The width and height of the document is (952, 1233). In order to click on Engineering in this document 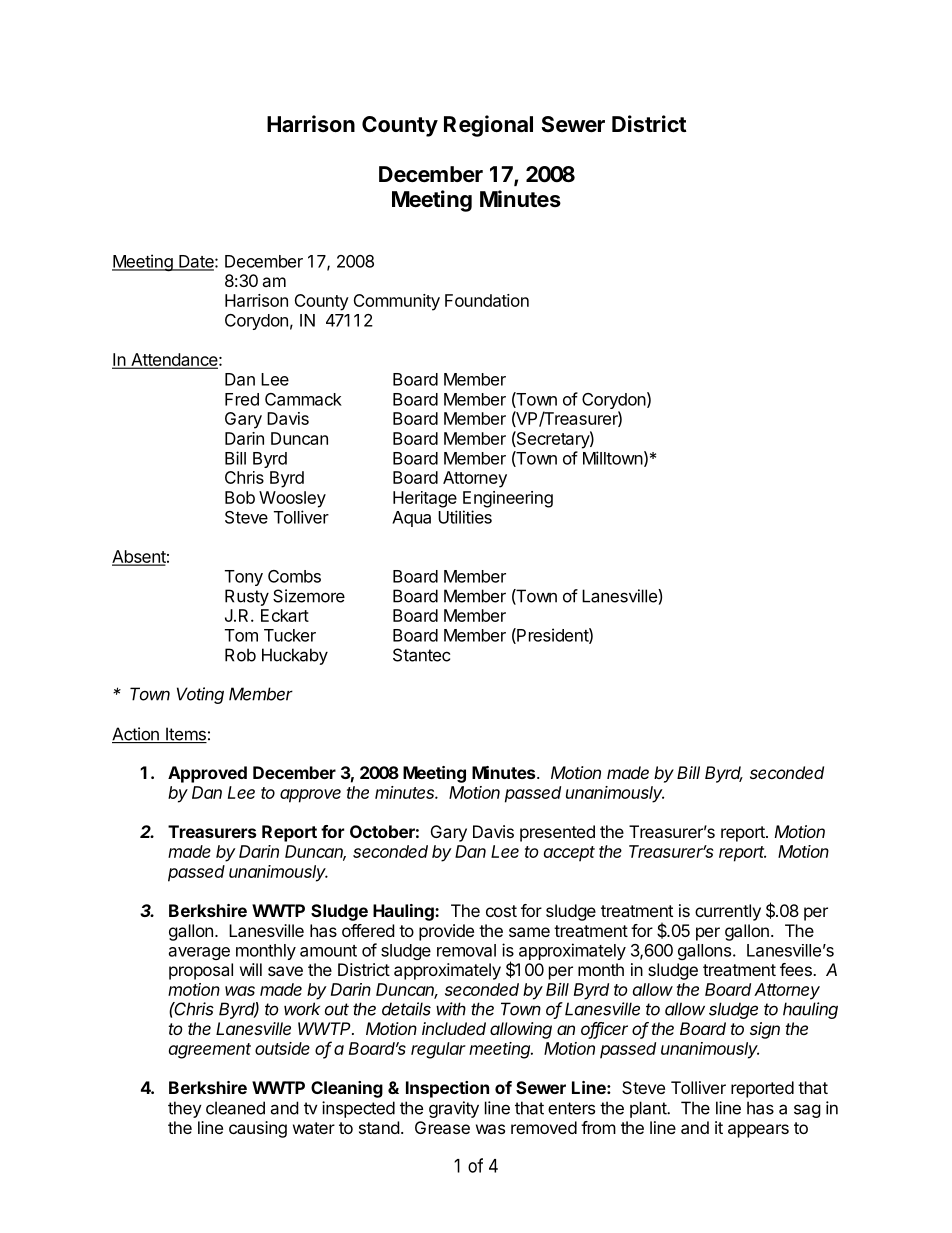, I will do `click(508, 499)`.
